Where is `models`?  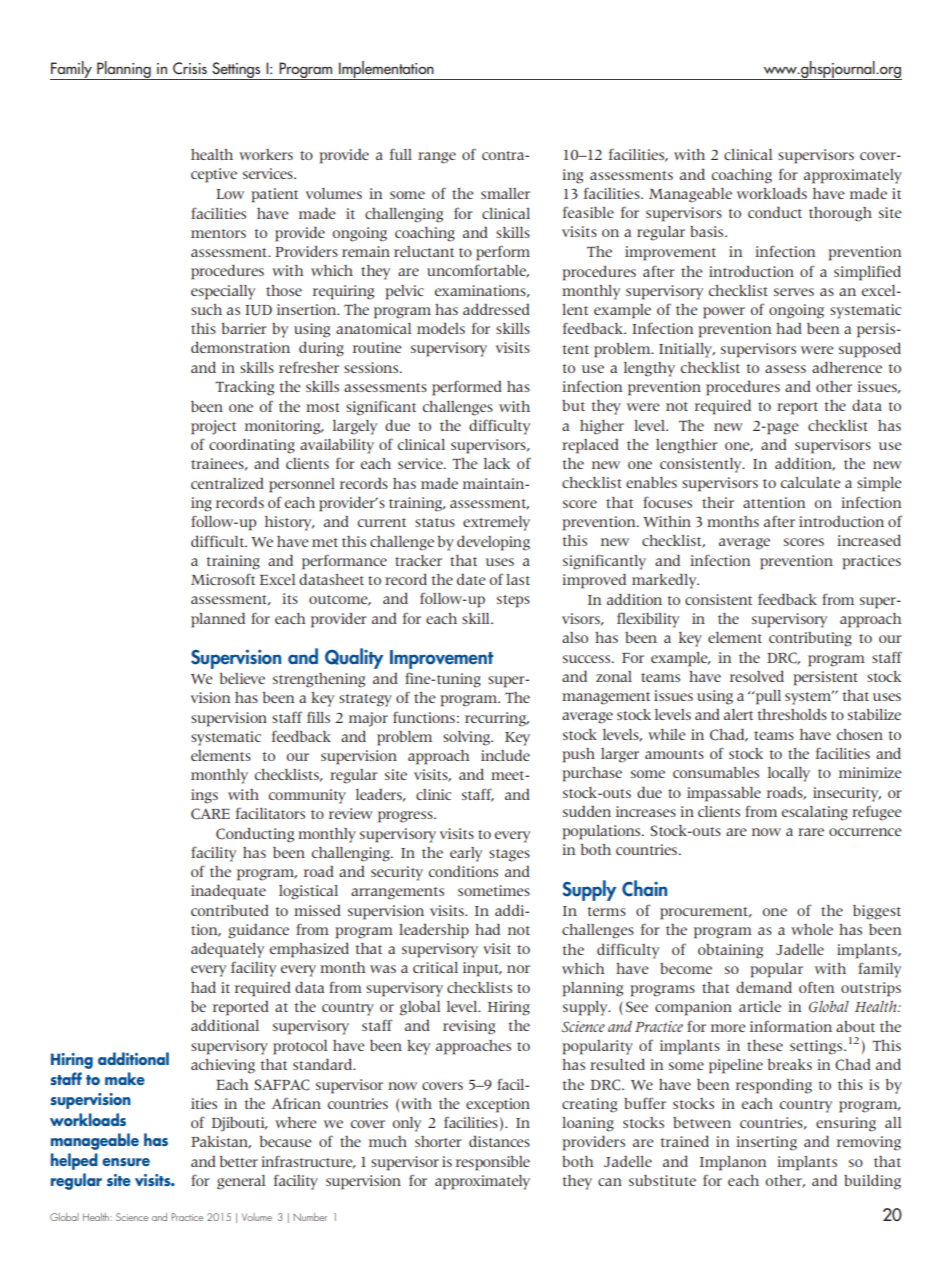 models is located at coordinates (441, 328).
